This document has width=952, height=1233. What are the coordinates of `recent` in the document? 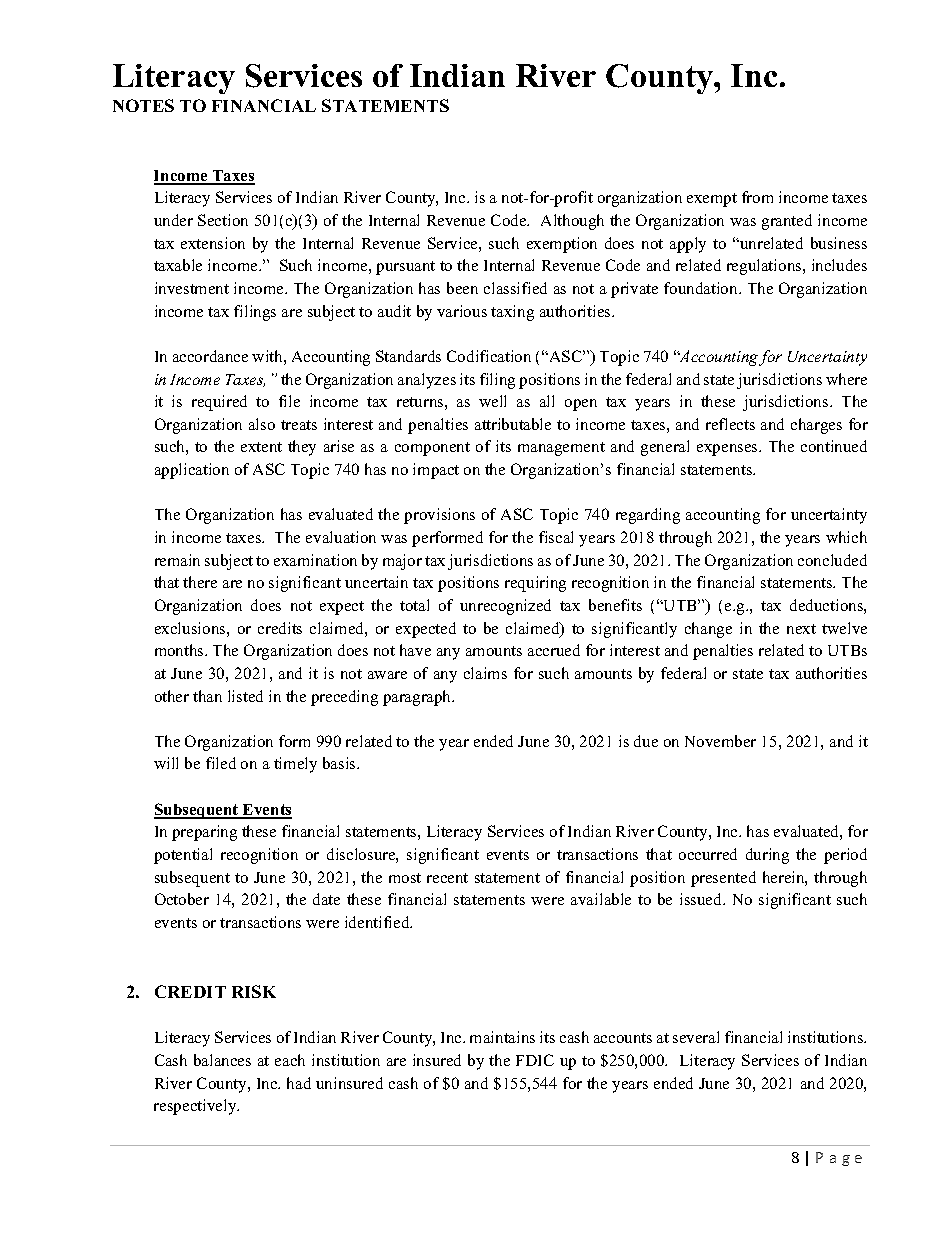 It's located at (447, 878).
